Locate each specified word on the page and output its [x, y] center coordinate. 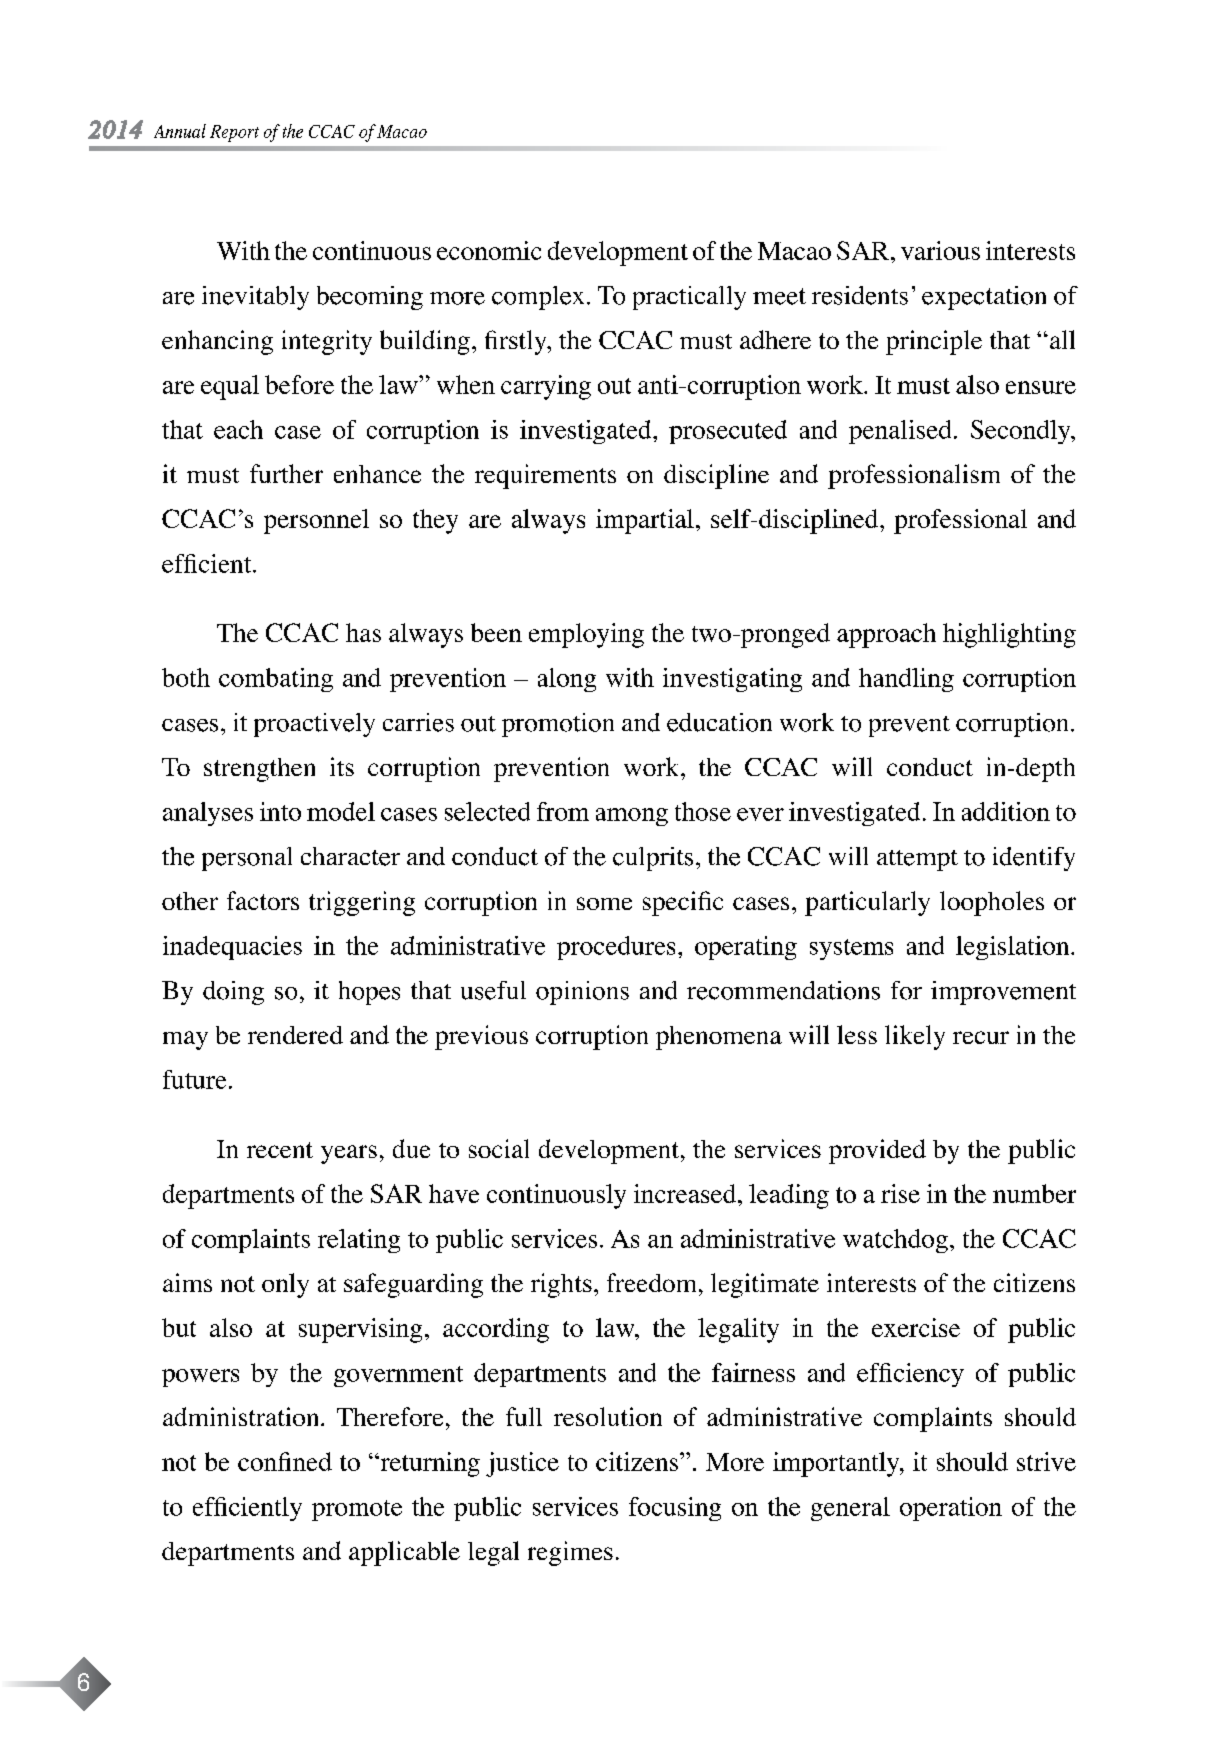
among [632, 817]
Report [234, 133]
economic [489, 250]
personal [247, 859]
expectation [984, 298]
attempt [917, 860]
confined [285, 1461]
